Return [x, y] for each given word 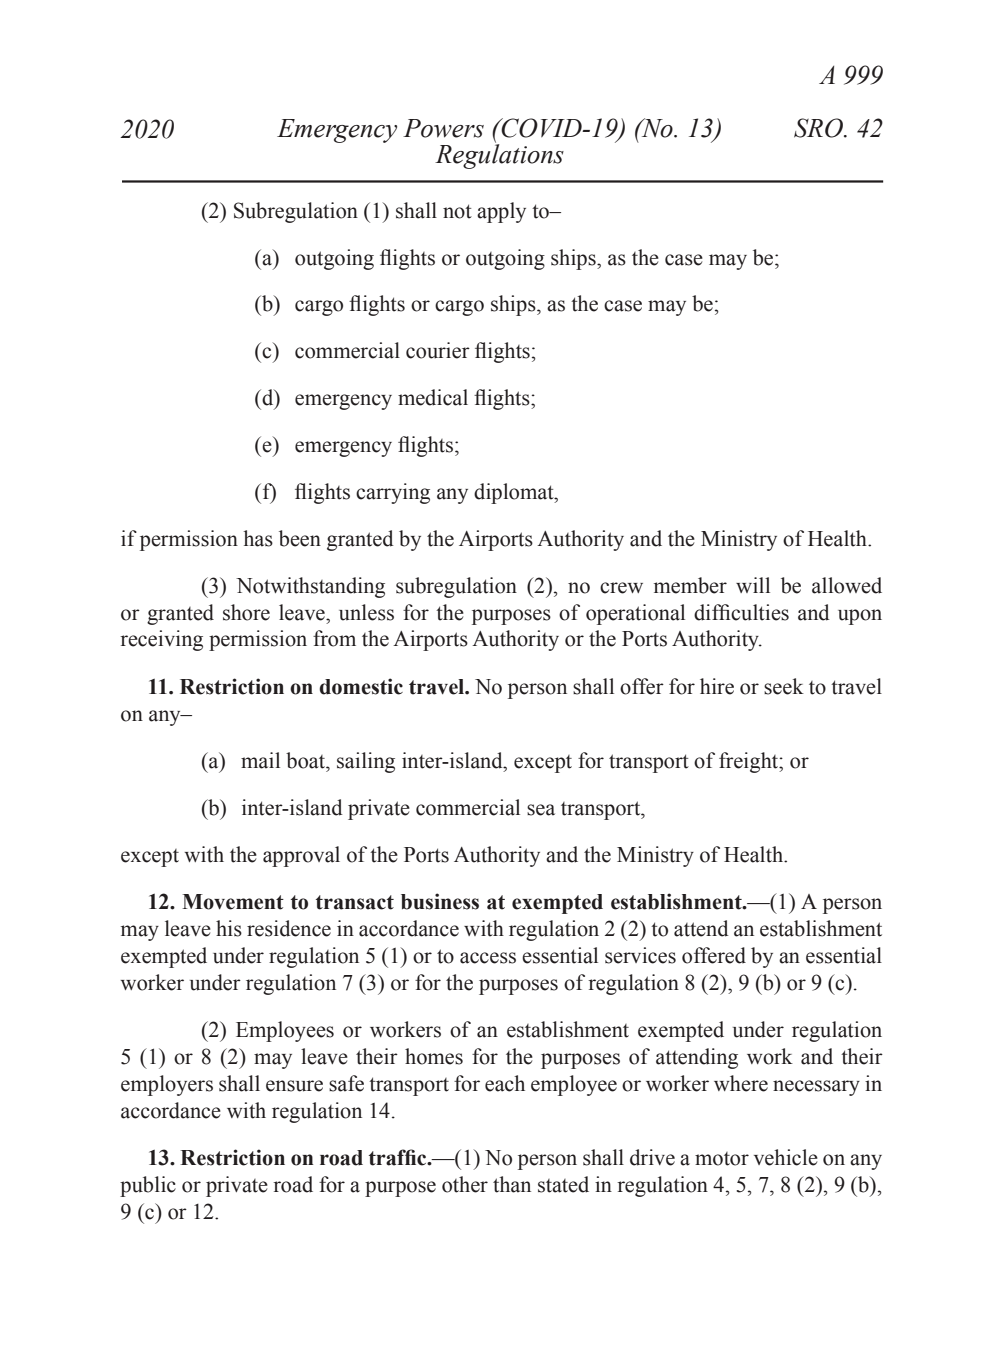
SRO [820, 128]
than [512, 1184]
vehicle [786, 1157]
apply [501, 212]
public [148, 1186]
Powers [443, 128]
